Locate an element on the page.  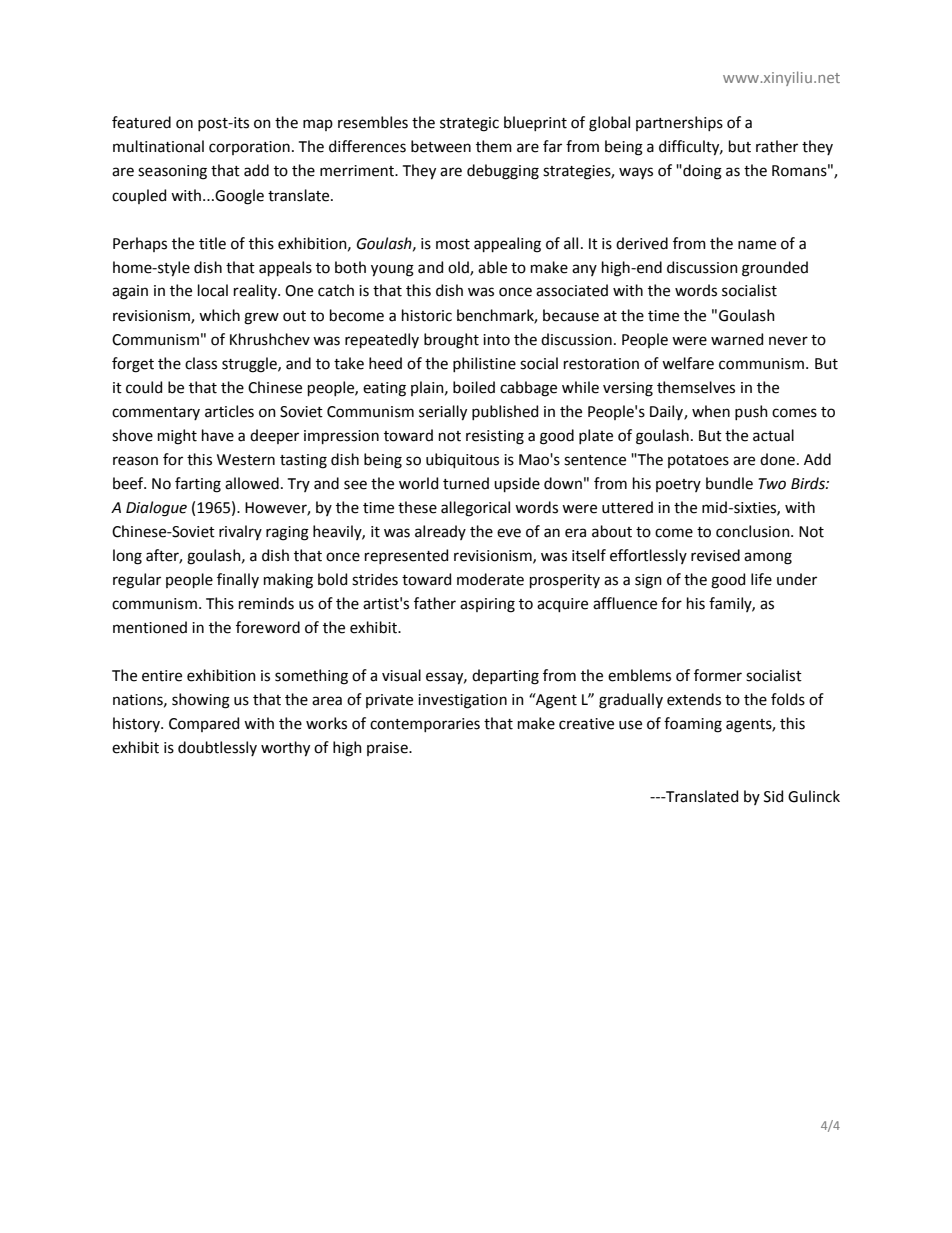
corporation is located at coordinates (249, 148).
